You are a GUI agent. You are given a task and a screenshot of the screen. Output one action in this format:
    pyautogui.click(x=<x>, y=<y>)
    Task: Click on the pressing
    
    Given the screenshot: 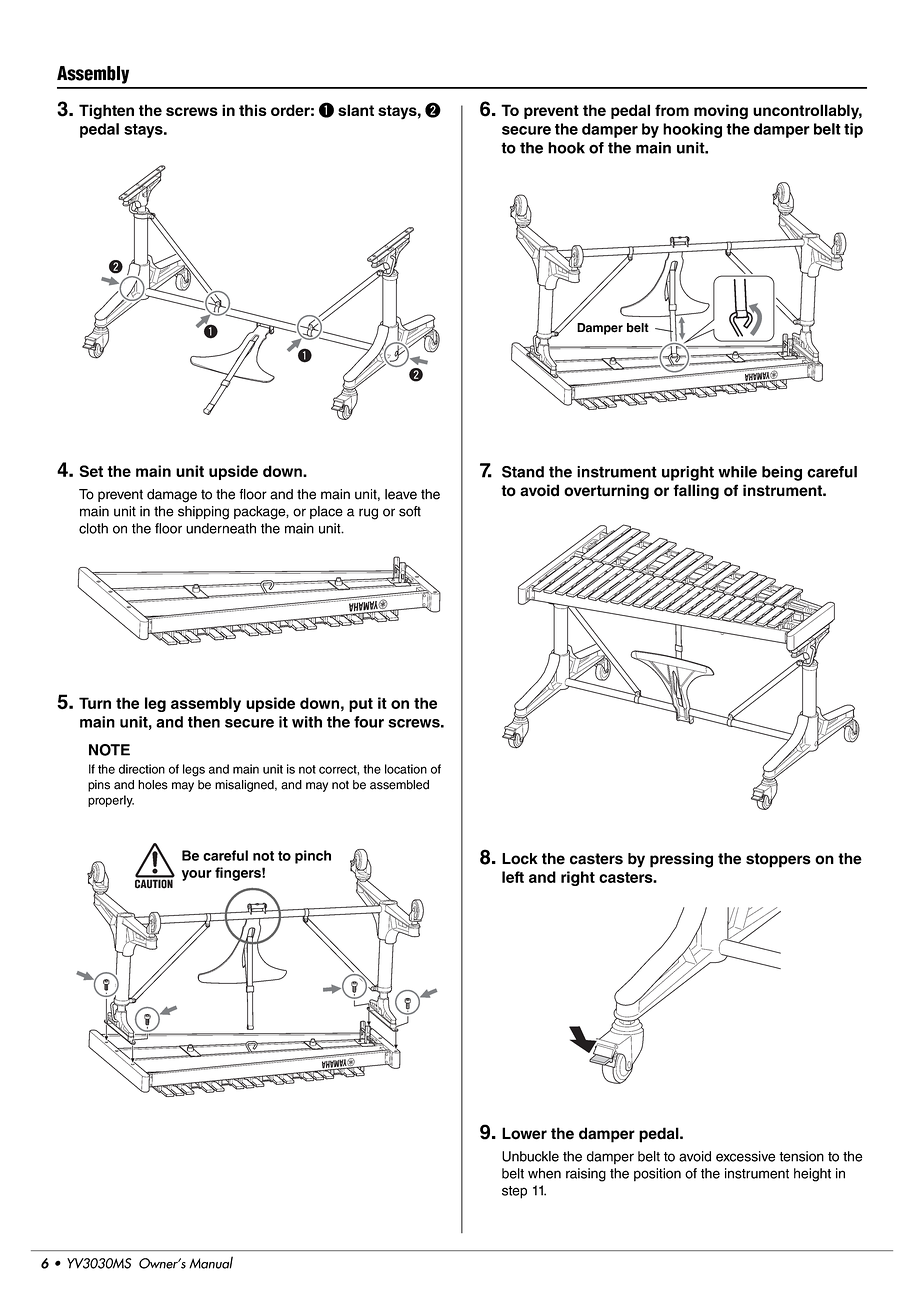 What is the action you would take?
    pyautogui.click(x=681, y=860)
